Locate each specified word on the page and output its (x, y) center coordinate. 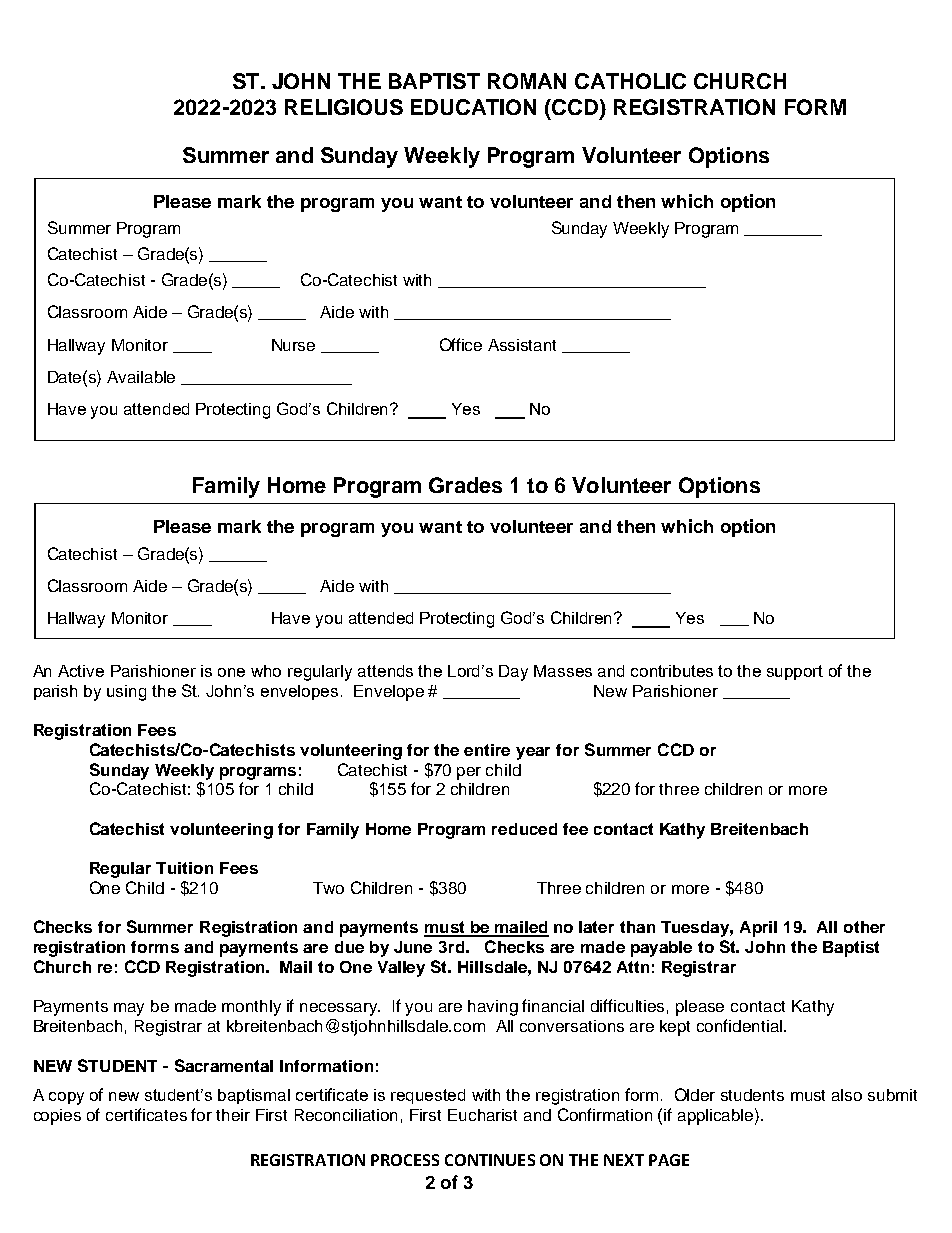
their (233, 1115)
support (795, 672)
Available (141, 377)
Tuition (184, 868)
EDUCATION (473, 107)
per (469, 773)
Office (461, 344)
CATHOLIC (630, 81)
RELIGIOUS (344, 107)
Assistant (522, 345)
